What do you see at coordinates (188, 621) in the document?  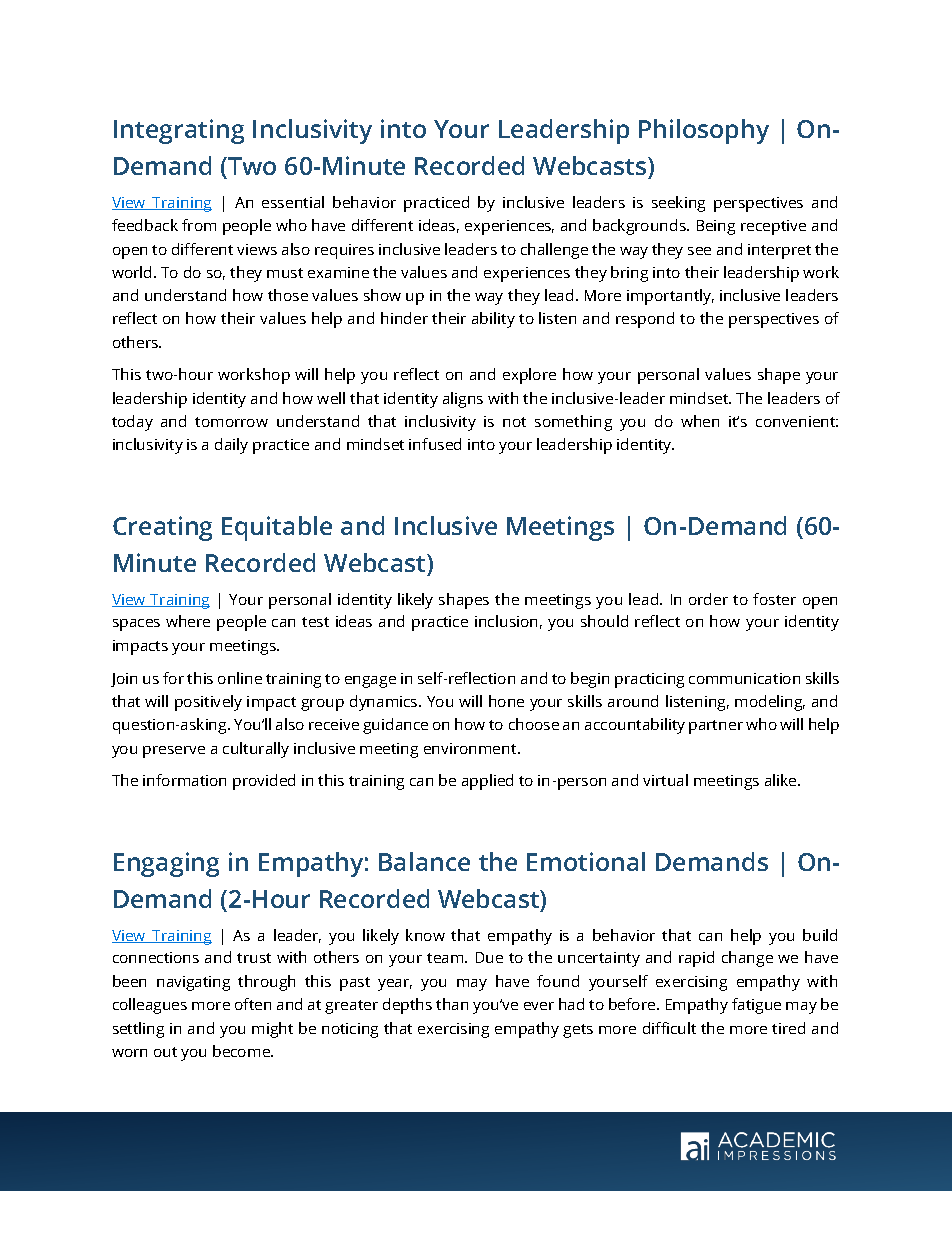 I see `where` at bounding box center [188, 621].
